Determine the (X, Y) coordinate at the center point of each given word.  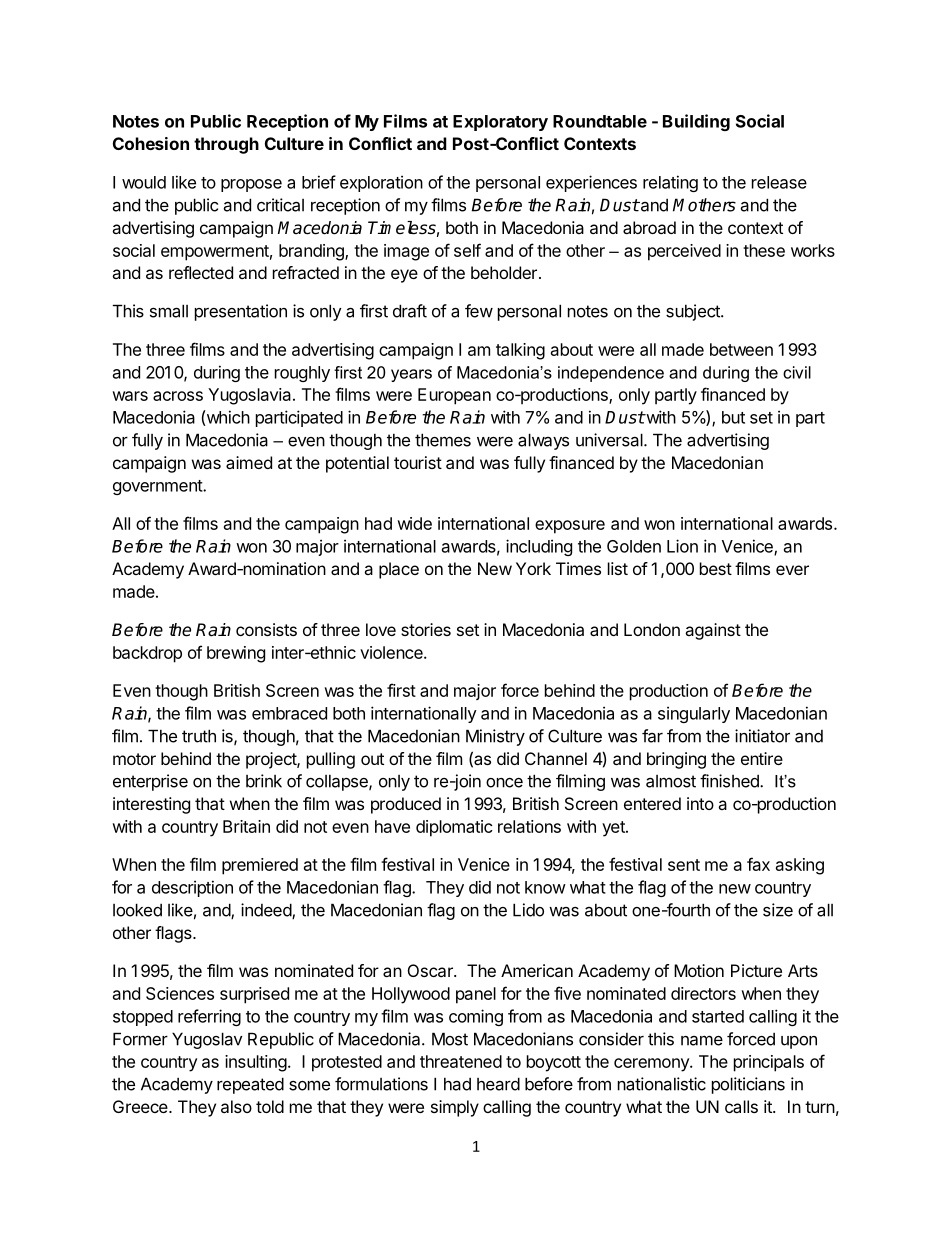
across (178, 396)
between (741, 349)
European (454, 396)
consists (266, 629)
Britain (246, 826)
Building (696, 122)
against (713, 631)
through (226, 145)
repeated (250, 1085)
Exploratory (500, 123)
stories (426, 629)
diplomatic (454, 828)
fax (758, 864)
